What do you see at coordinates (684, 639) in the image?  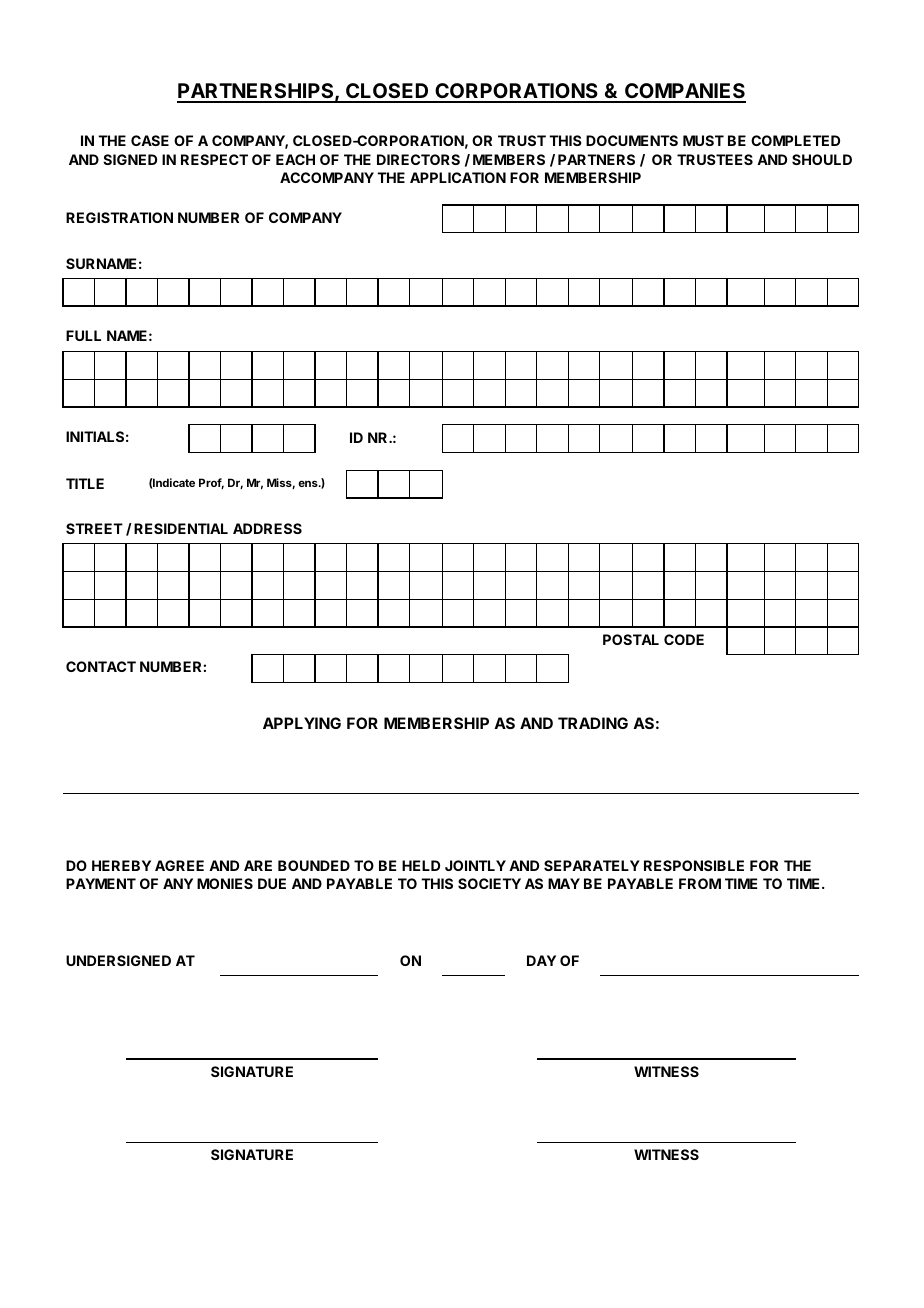 I see `CODE` at bounding box center [684, 639].
